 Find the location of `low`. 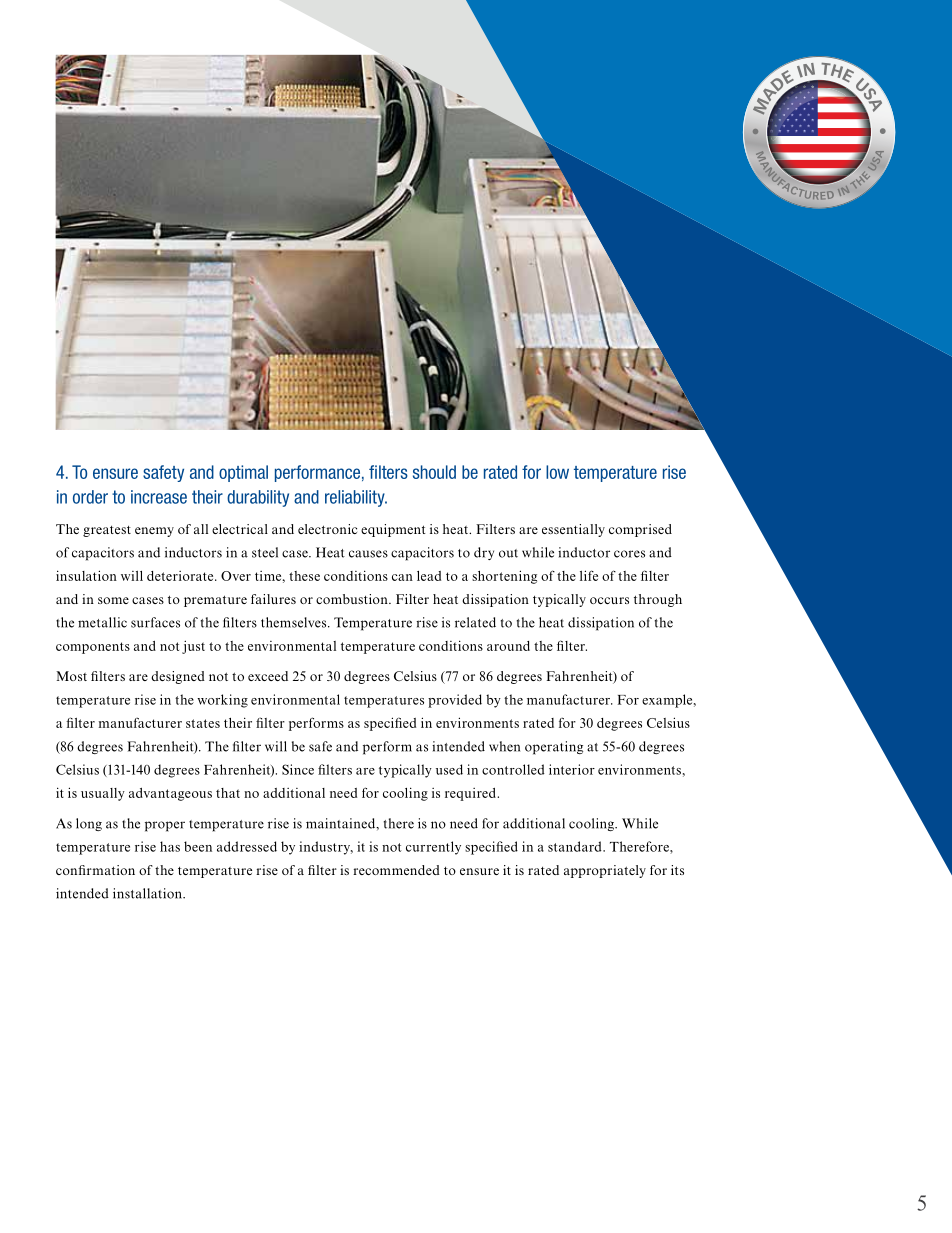

low is located at coordinates (557, 472).
